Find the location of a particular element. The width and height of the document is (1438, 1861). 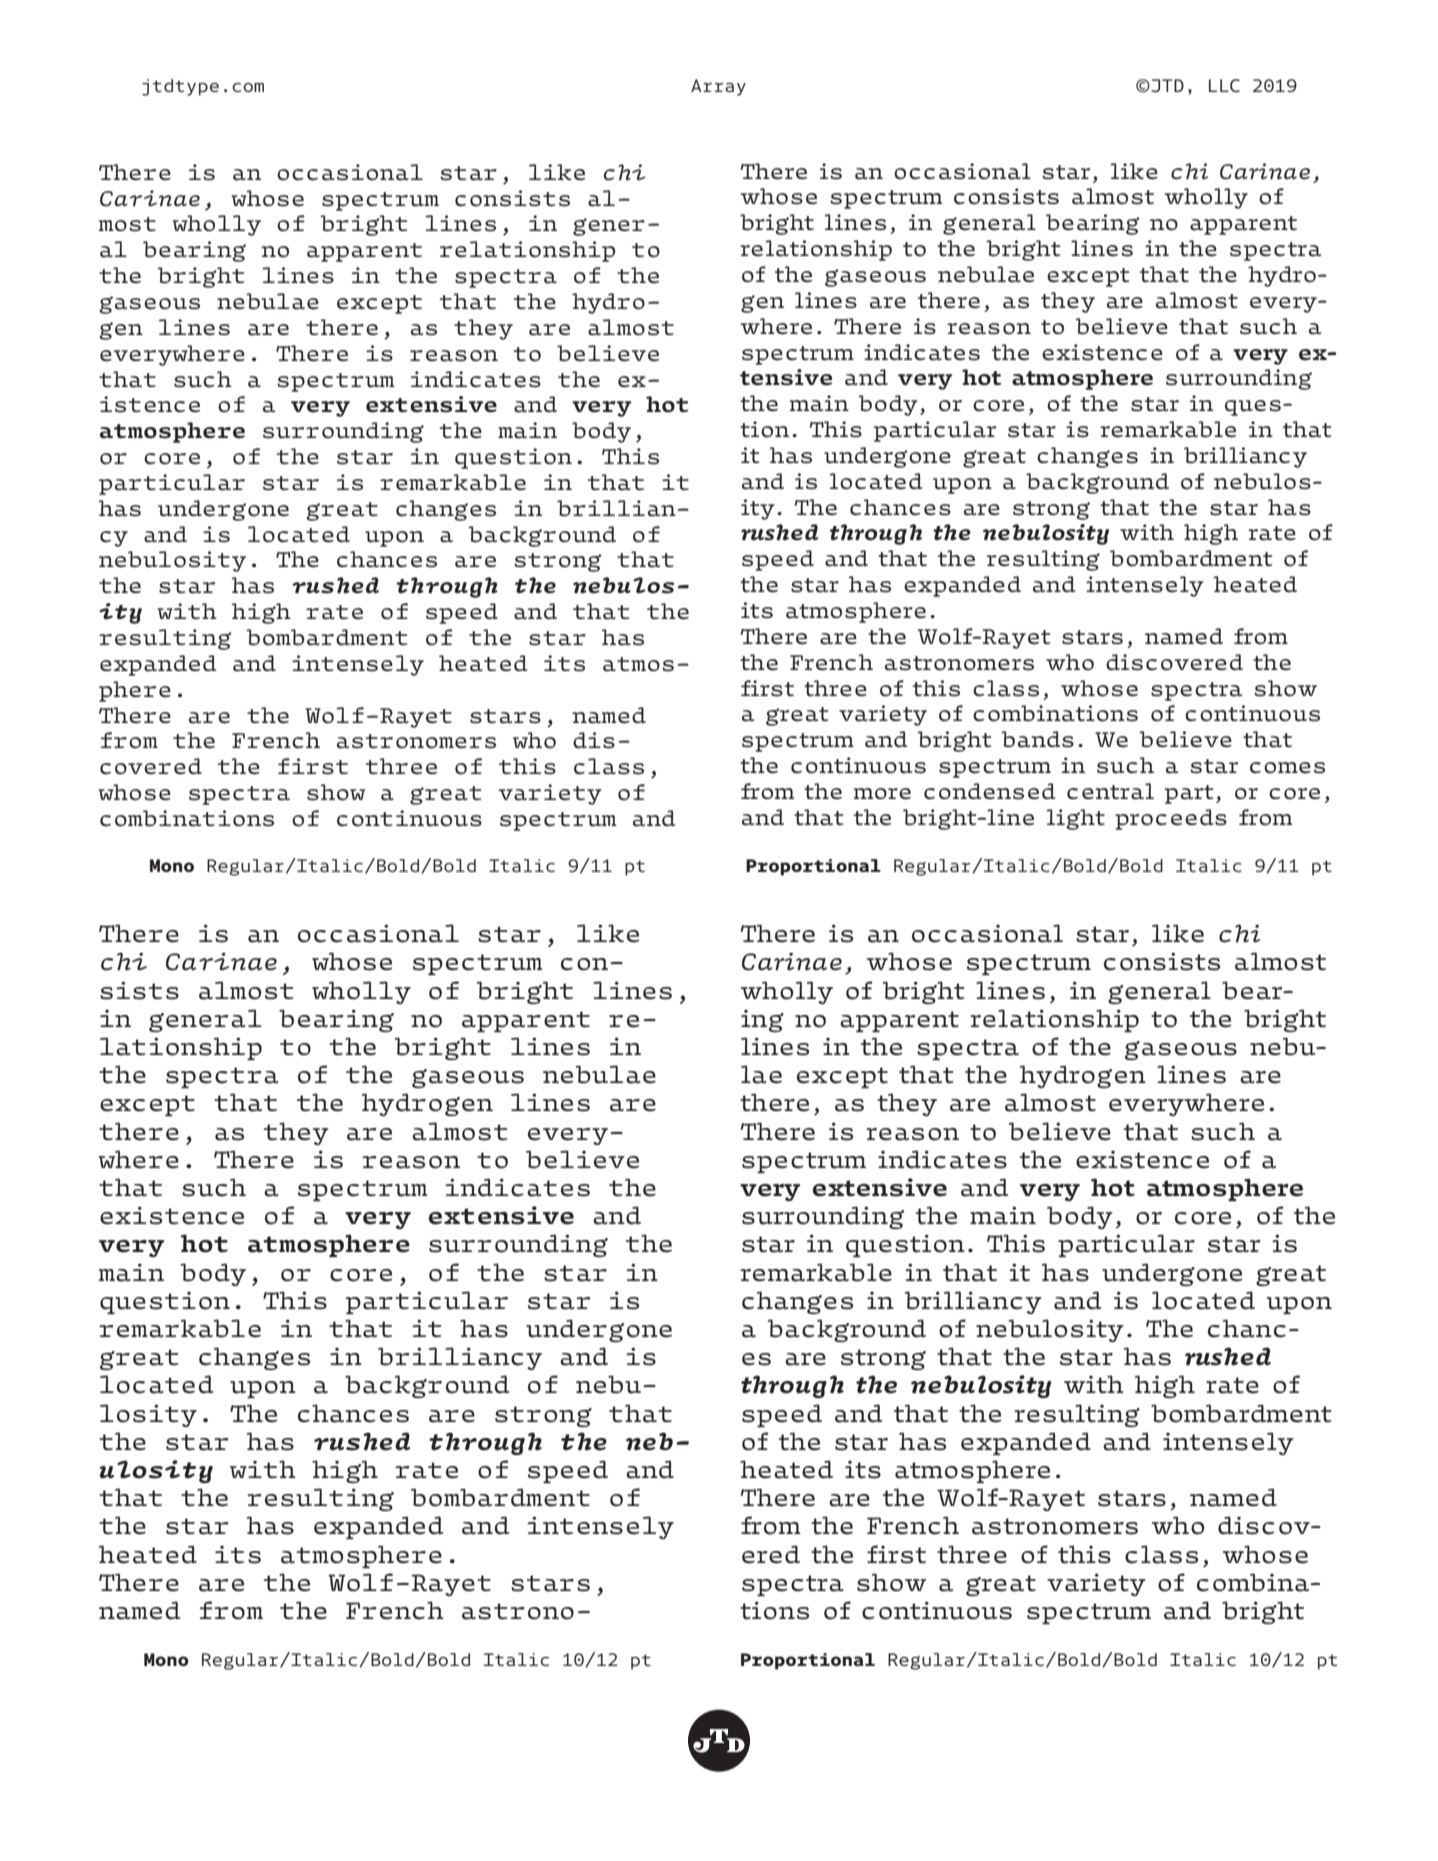

central is located at coordinates (1110, 791).
